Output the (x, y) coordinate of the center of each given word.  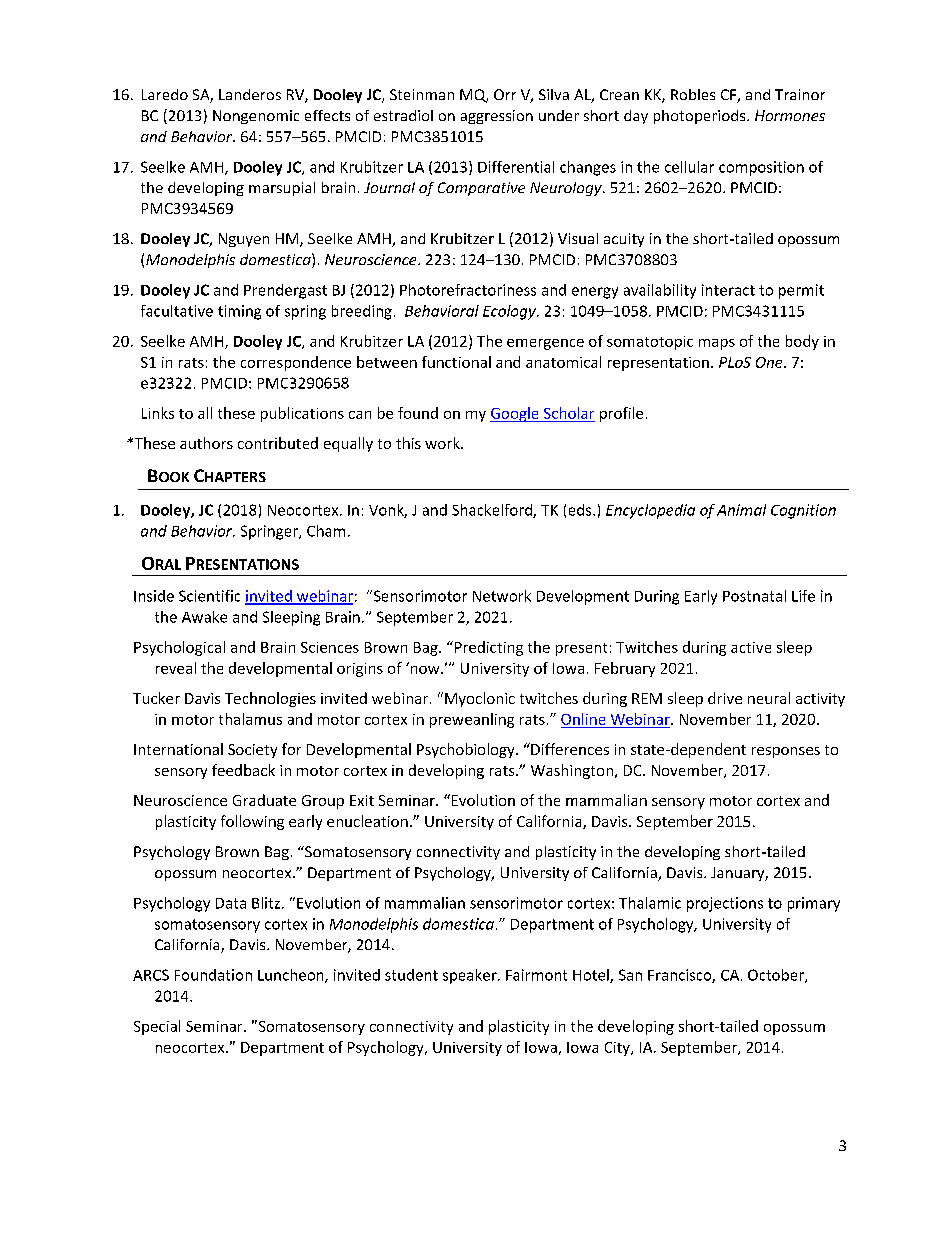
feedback (243, 770)
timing (239, 312)
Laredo (165, 94)
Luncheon (292, 976)
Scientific (209, 596)
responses (786, 752)
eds (581, 510)
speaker (471, 976)
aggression (497, 117)
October (777, 976)
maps (717, 344)
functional (456, 362)
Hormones (790, 115)
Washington (572, 771)
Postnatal (754, 596)
